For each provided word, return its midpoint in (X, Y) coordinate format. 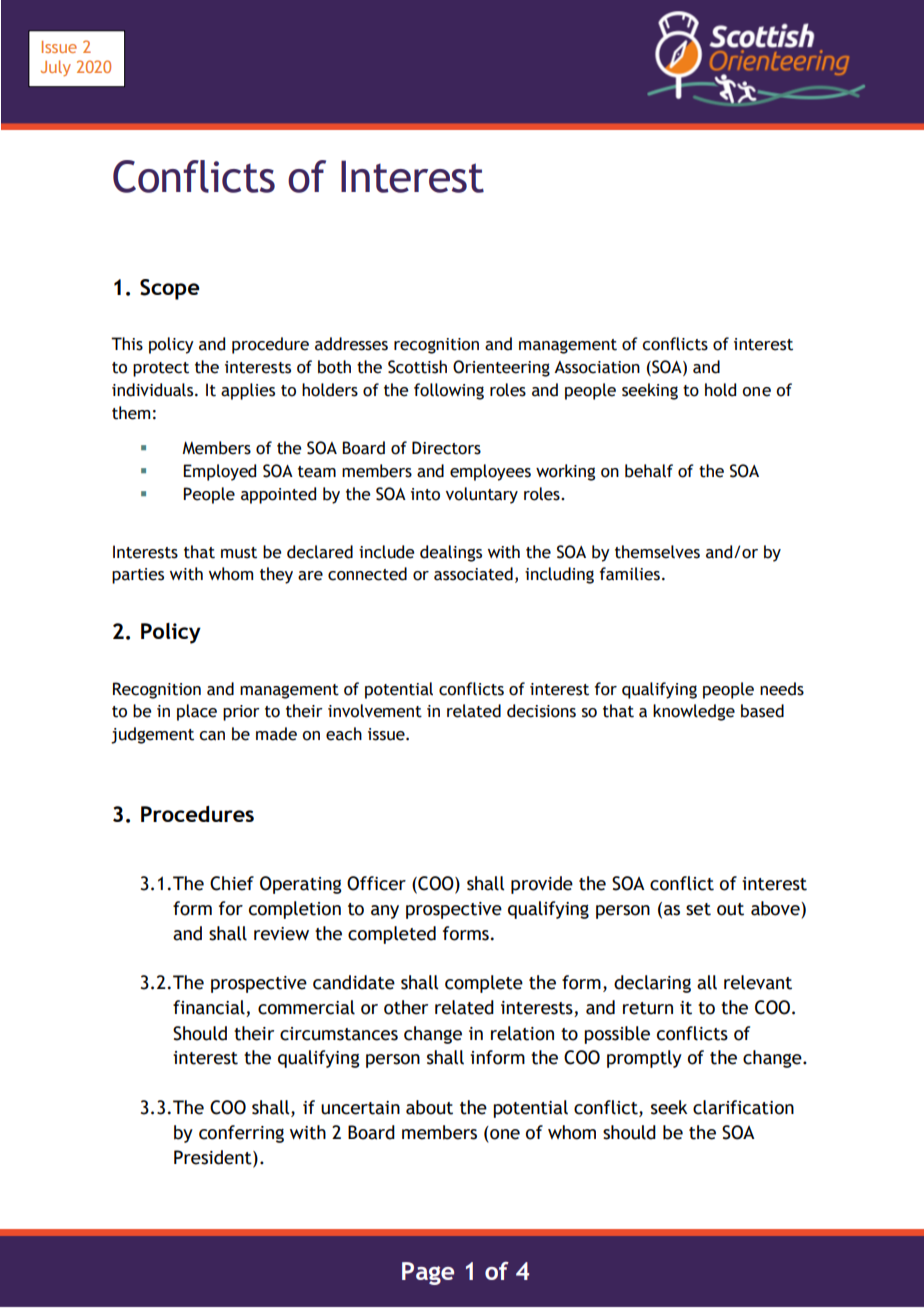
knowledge (694, 712)
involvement (375, 711)
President (214, 1158)
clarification (743, 1107)
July (56, 68)
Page (428, 1273)
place (197, 712)
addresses (351, 344)
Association (597, 367)
